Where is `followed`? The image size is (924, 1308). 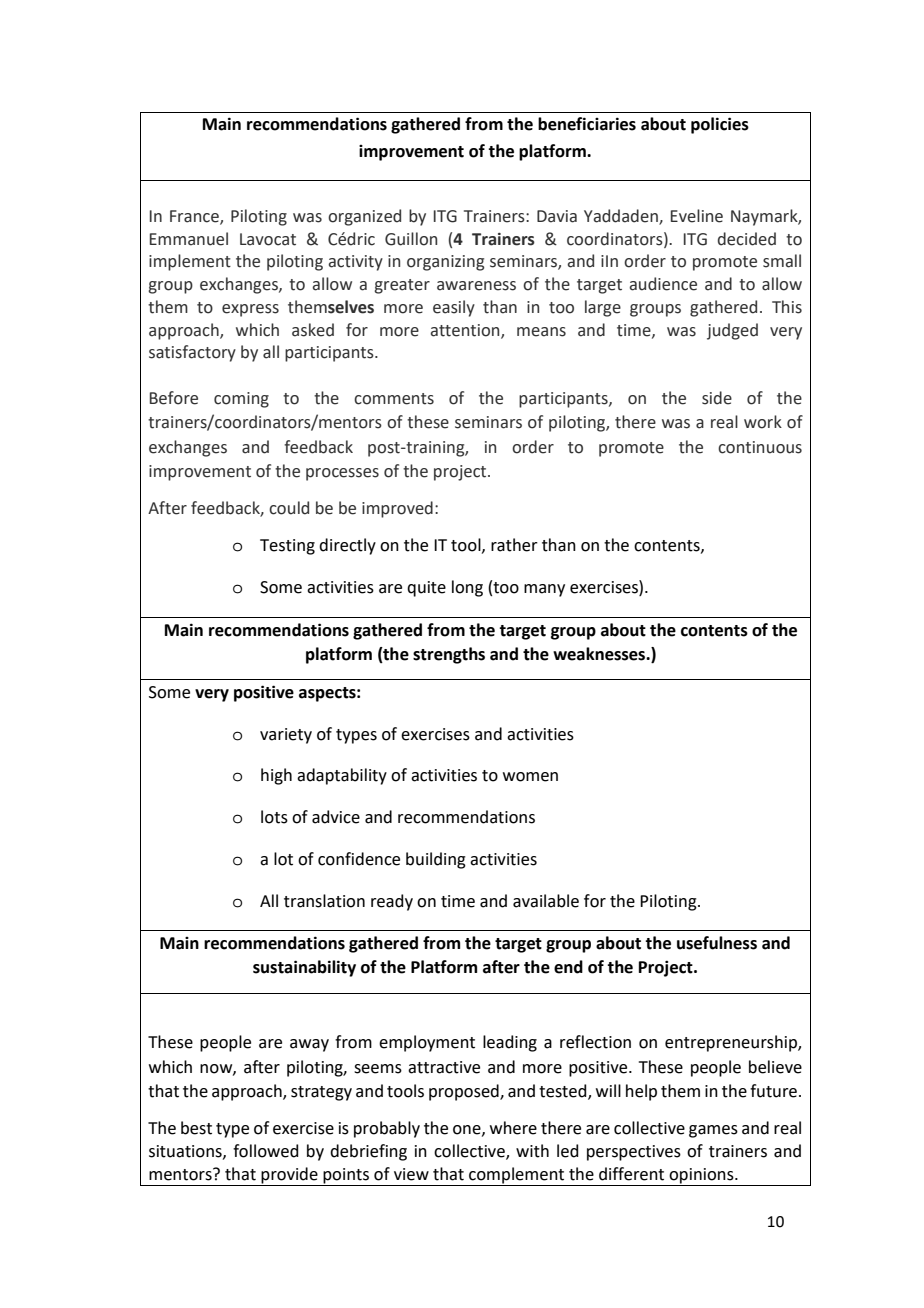 followed is located at coordinates (266, 1151).
